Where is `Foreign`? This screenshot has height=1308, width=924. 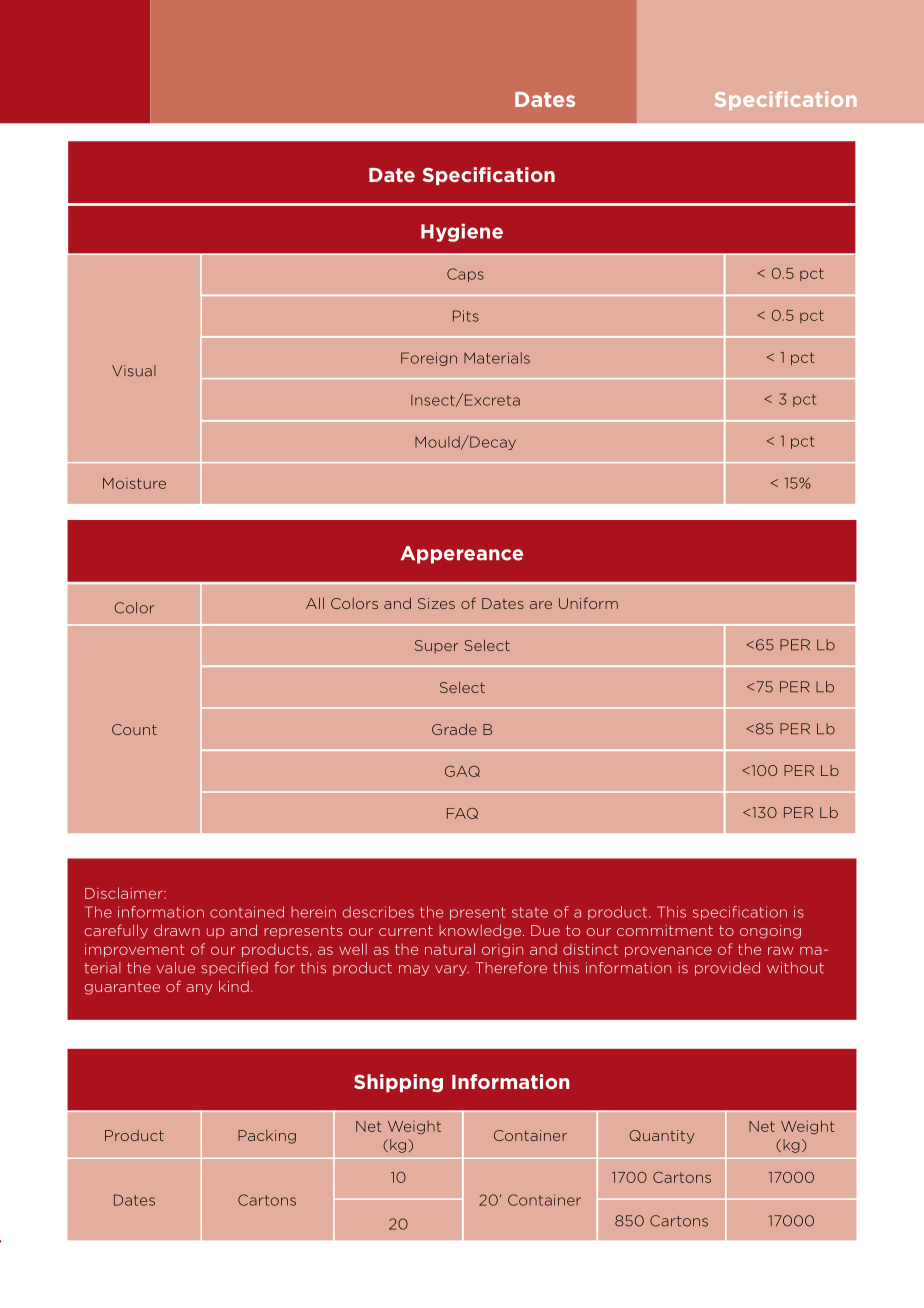 Foreign is located at coordinates (429, 359).
